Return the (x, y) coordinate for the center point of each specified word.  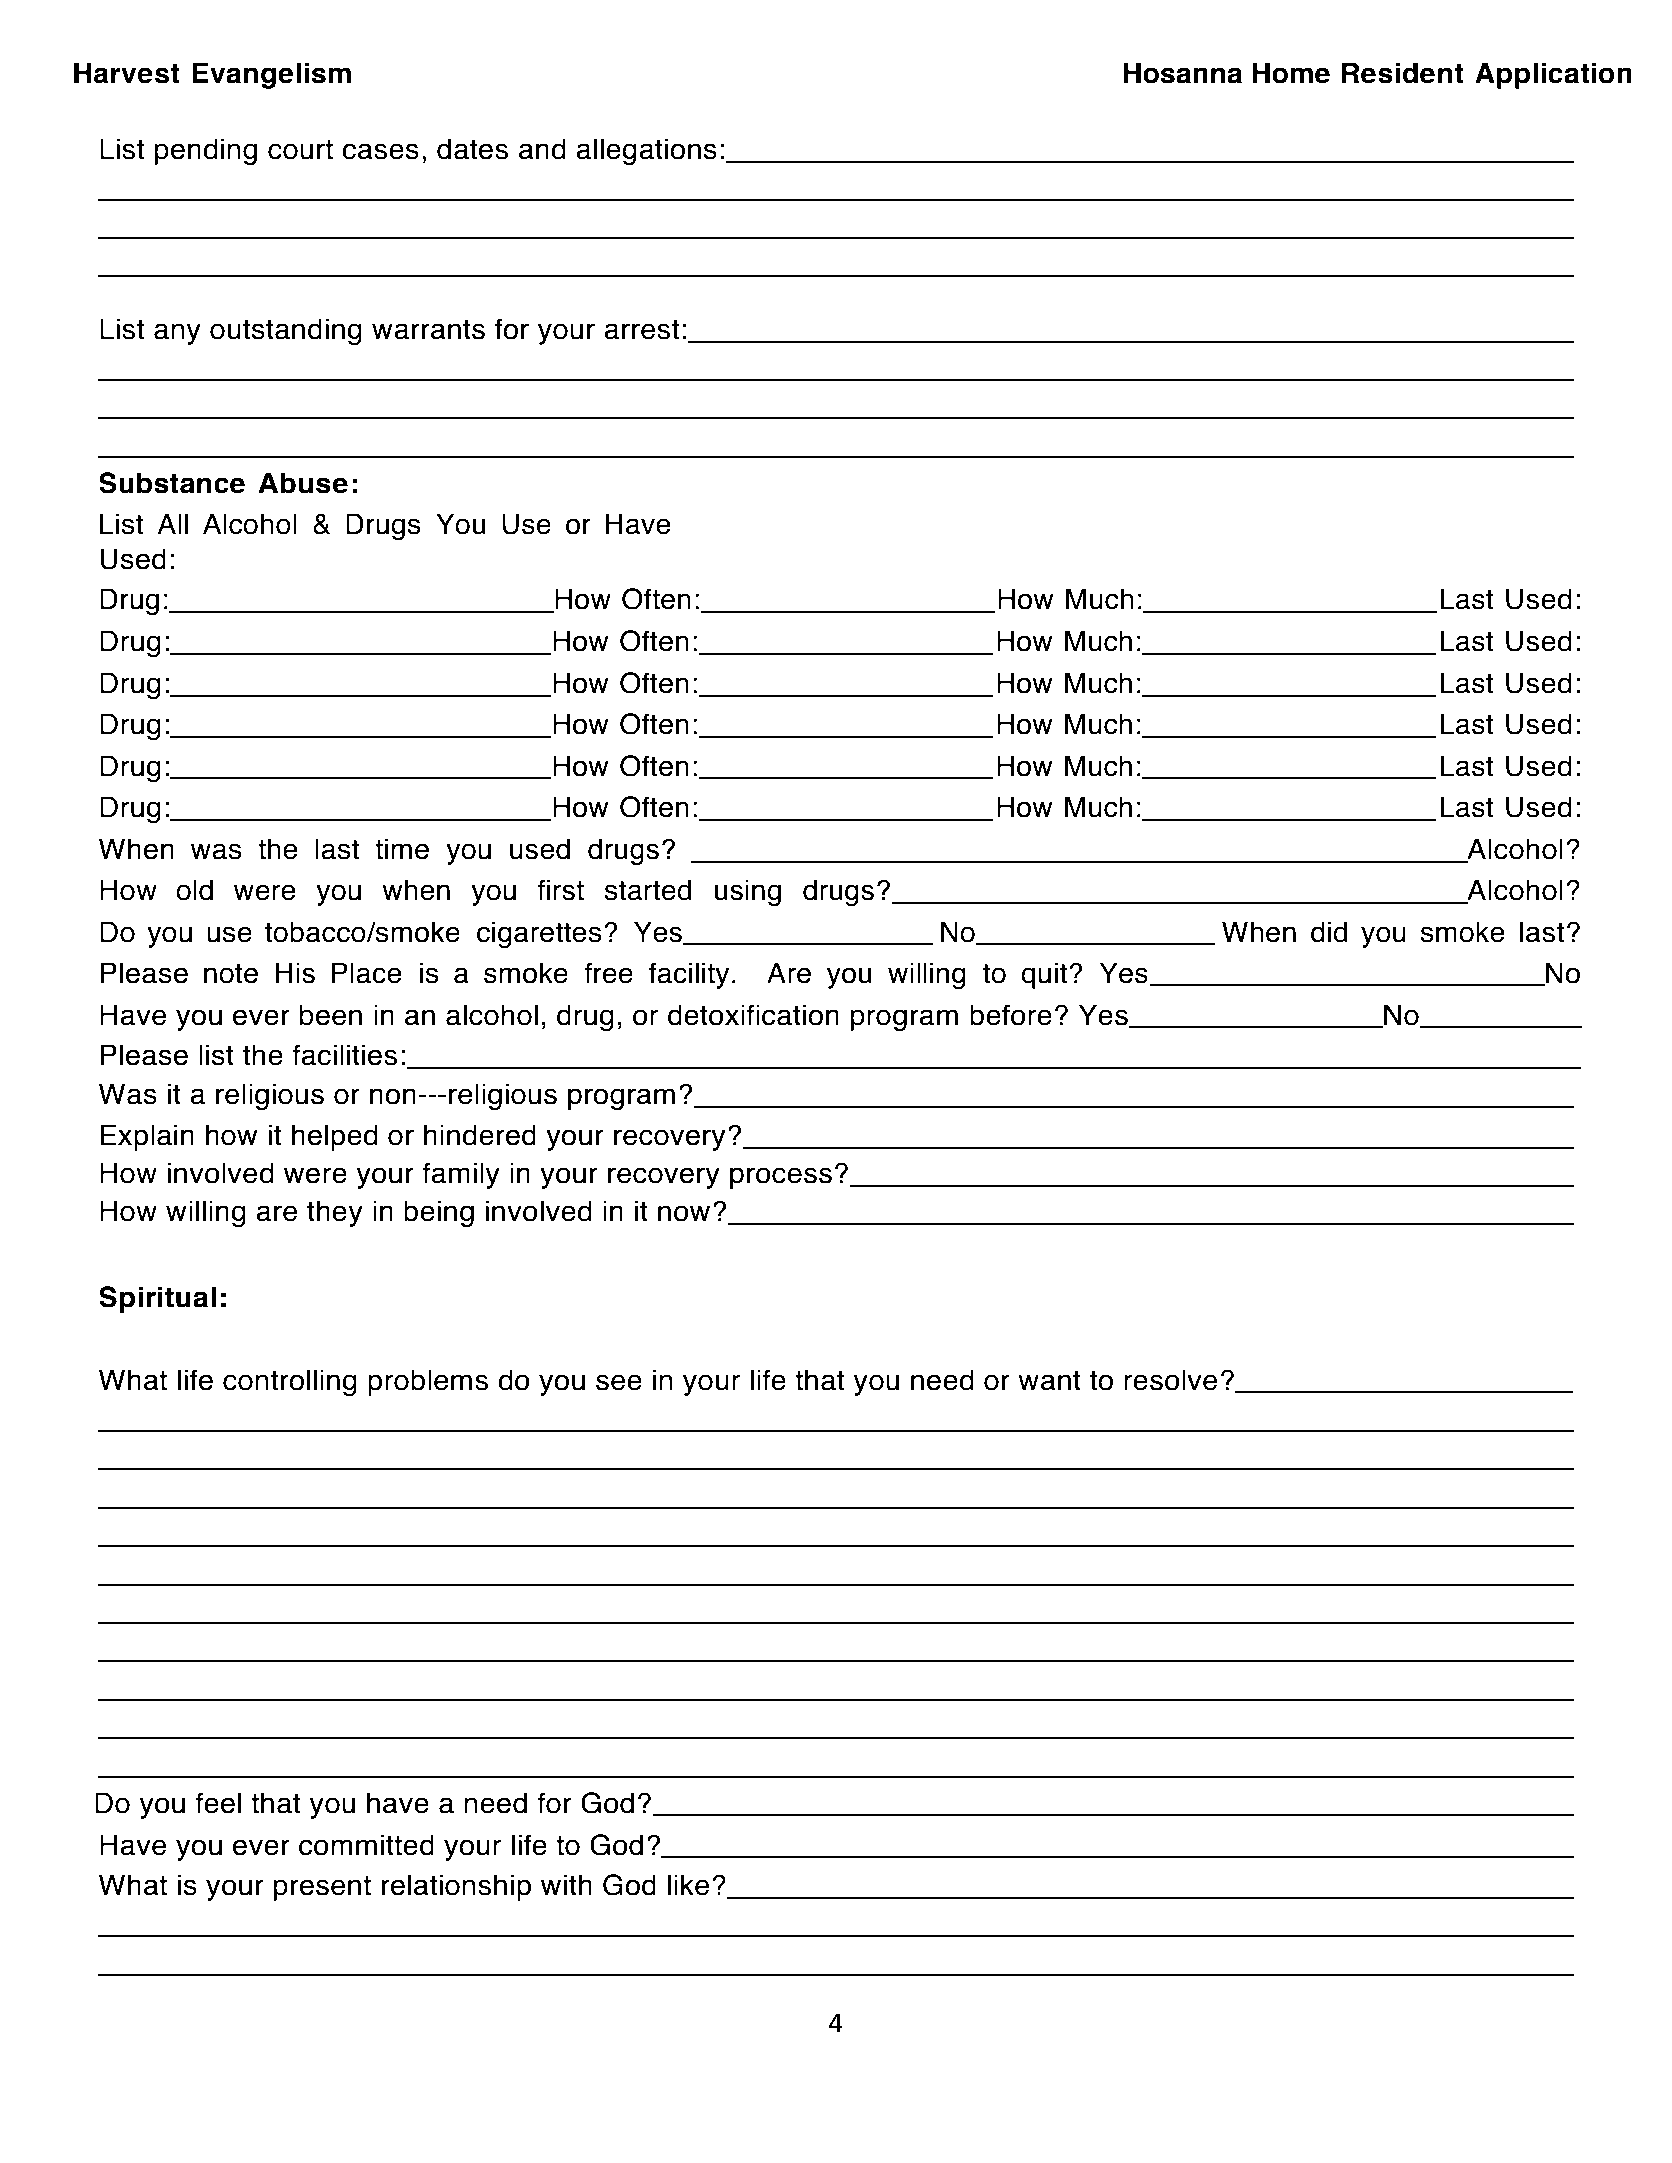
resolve (1171, 1380)
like (689, 1885)
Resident (1402, 73)
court (300, 150)
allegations (646, 151)
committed (366, 1845)
